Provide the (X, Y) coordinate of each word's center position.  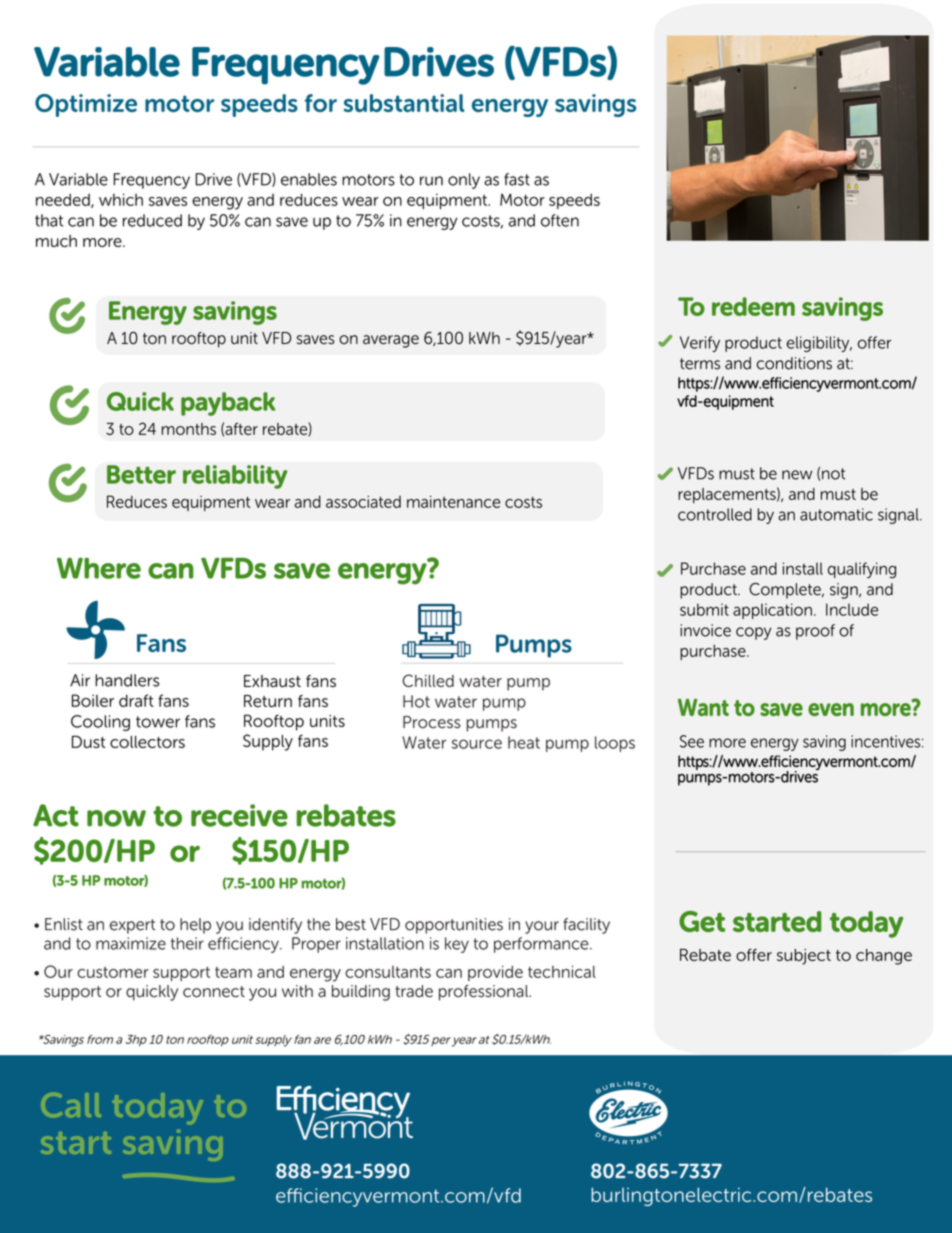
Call (71, 1105)
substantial (404, 103)
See (692, 741)
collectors (147, 742)
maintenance (453, 501)
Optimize (86, 105)
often (560, 220)
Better (141, 474)
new (797, 475)
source (477, 744)
